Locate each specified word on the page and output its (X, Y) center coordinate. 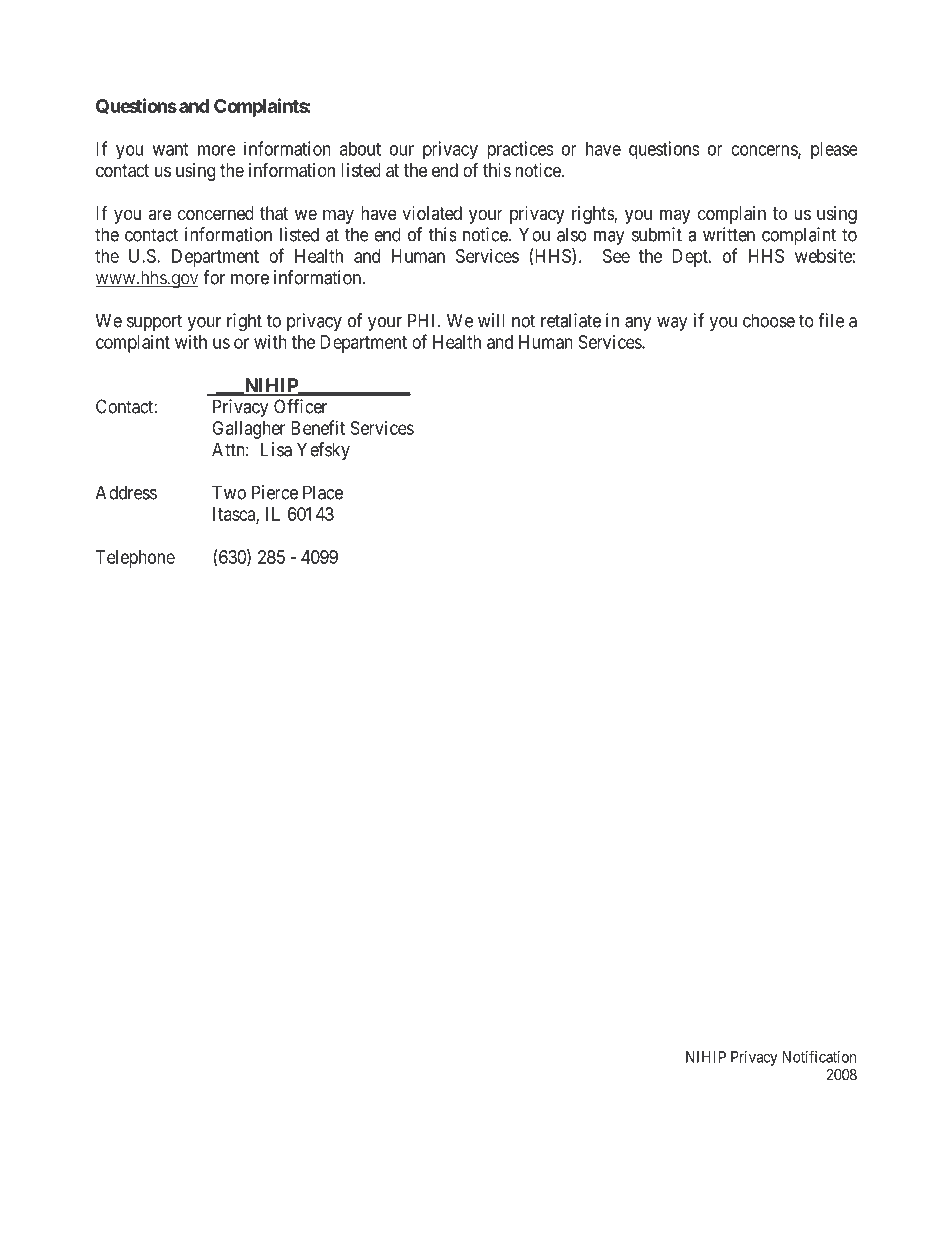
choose (769, 320)
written (729, 234)
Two (229, 492)
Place (323, 492)
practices (520, 150)
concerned (216, 213)
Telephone (135, 559)
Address (126, 492)
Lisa (276, 449)
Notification (819, 1056)
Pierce (275, 492)
